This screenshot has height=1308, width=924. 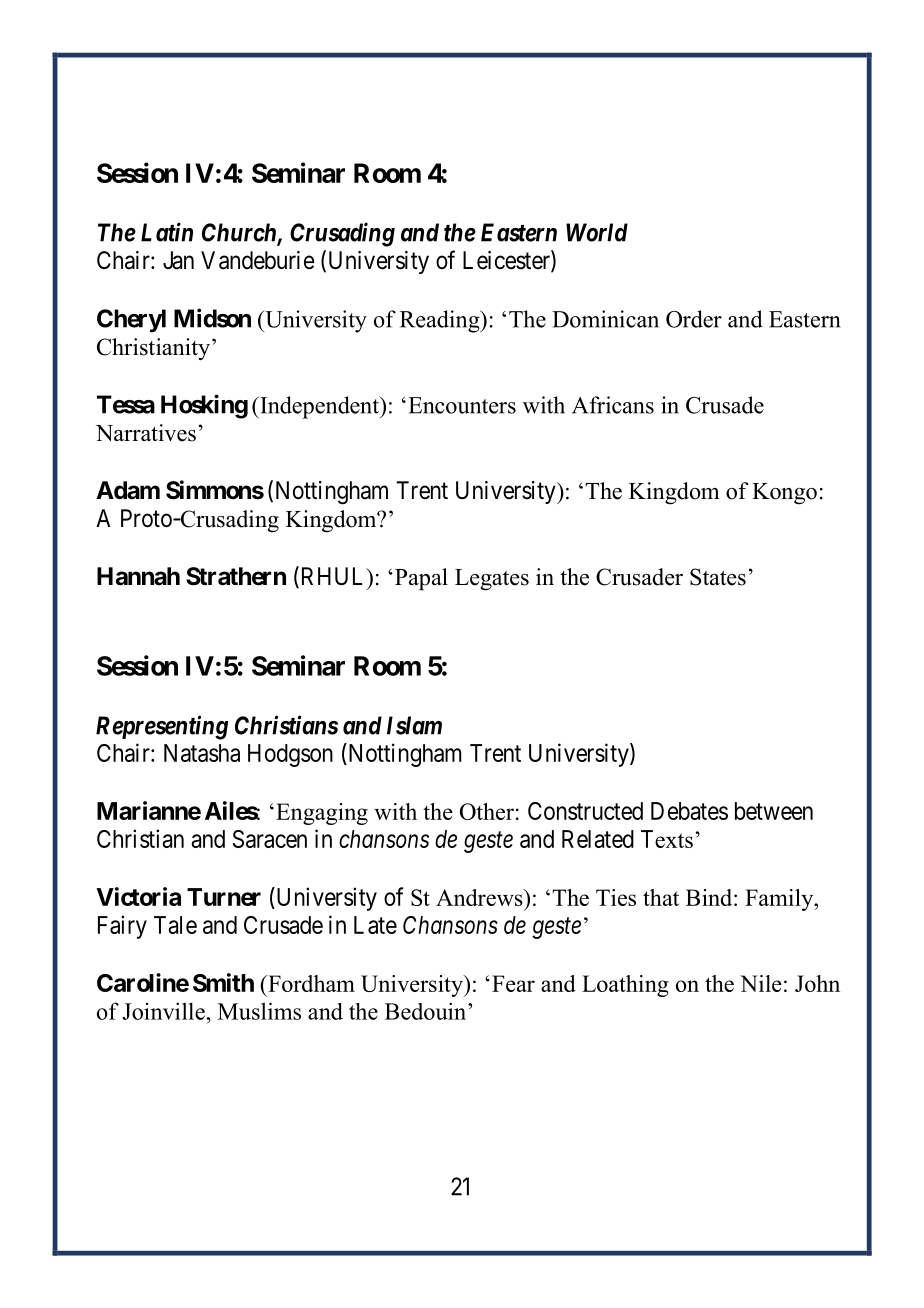 I want to click on Fear, so click(x=513, y=983).
